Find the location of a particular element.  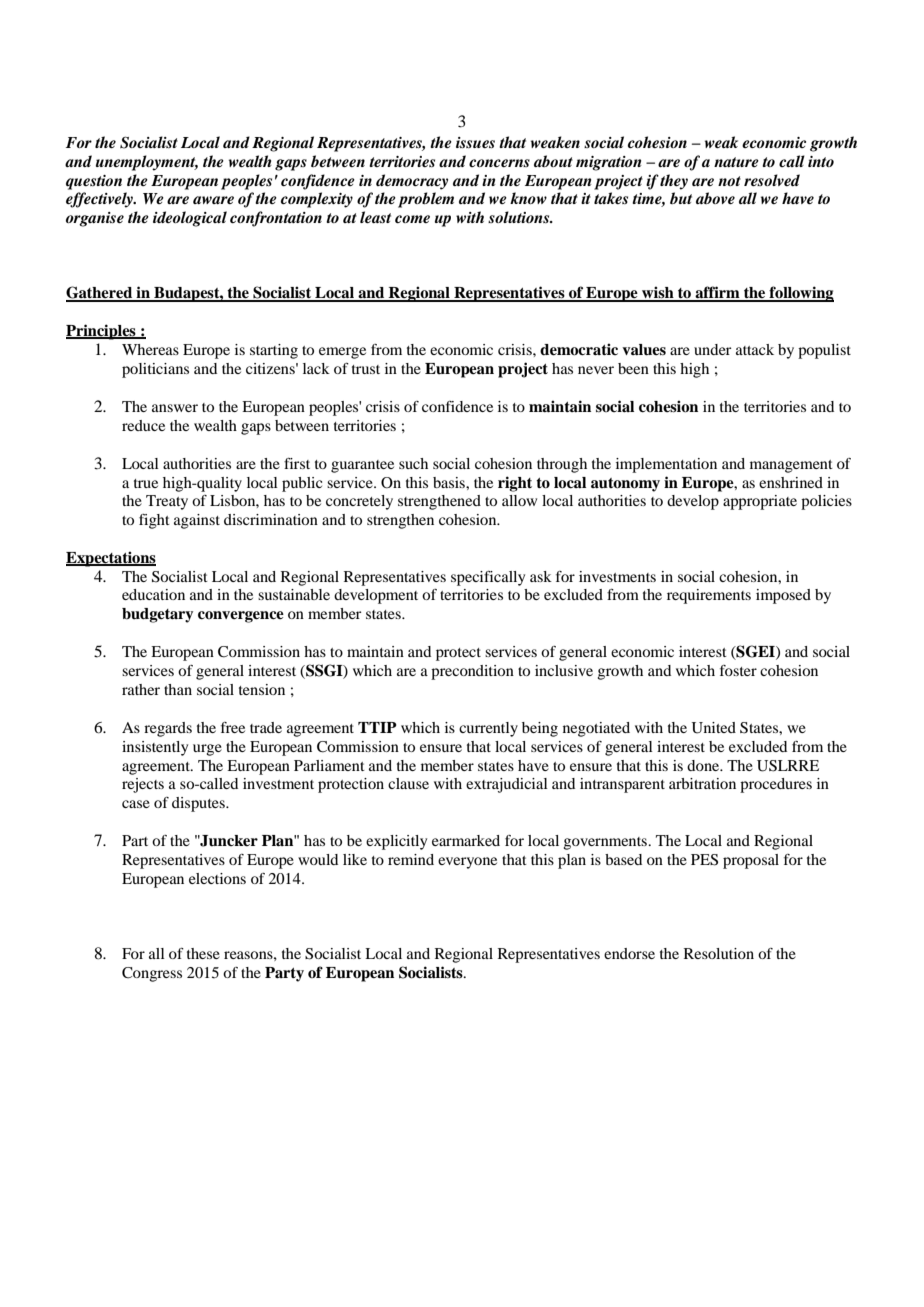

these is located at coordinates (203, 953).
